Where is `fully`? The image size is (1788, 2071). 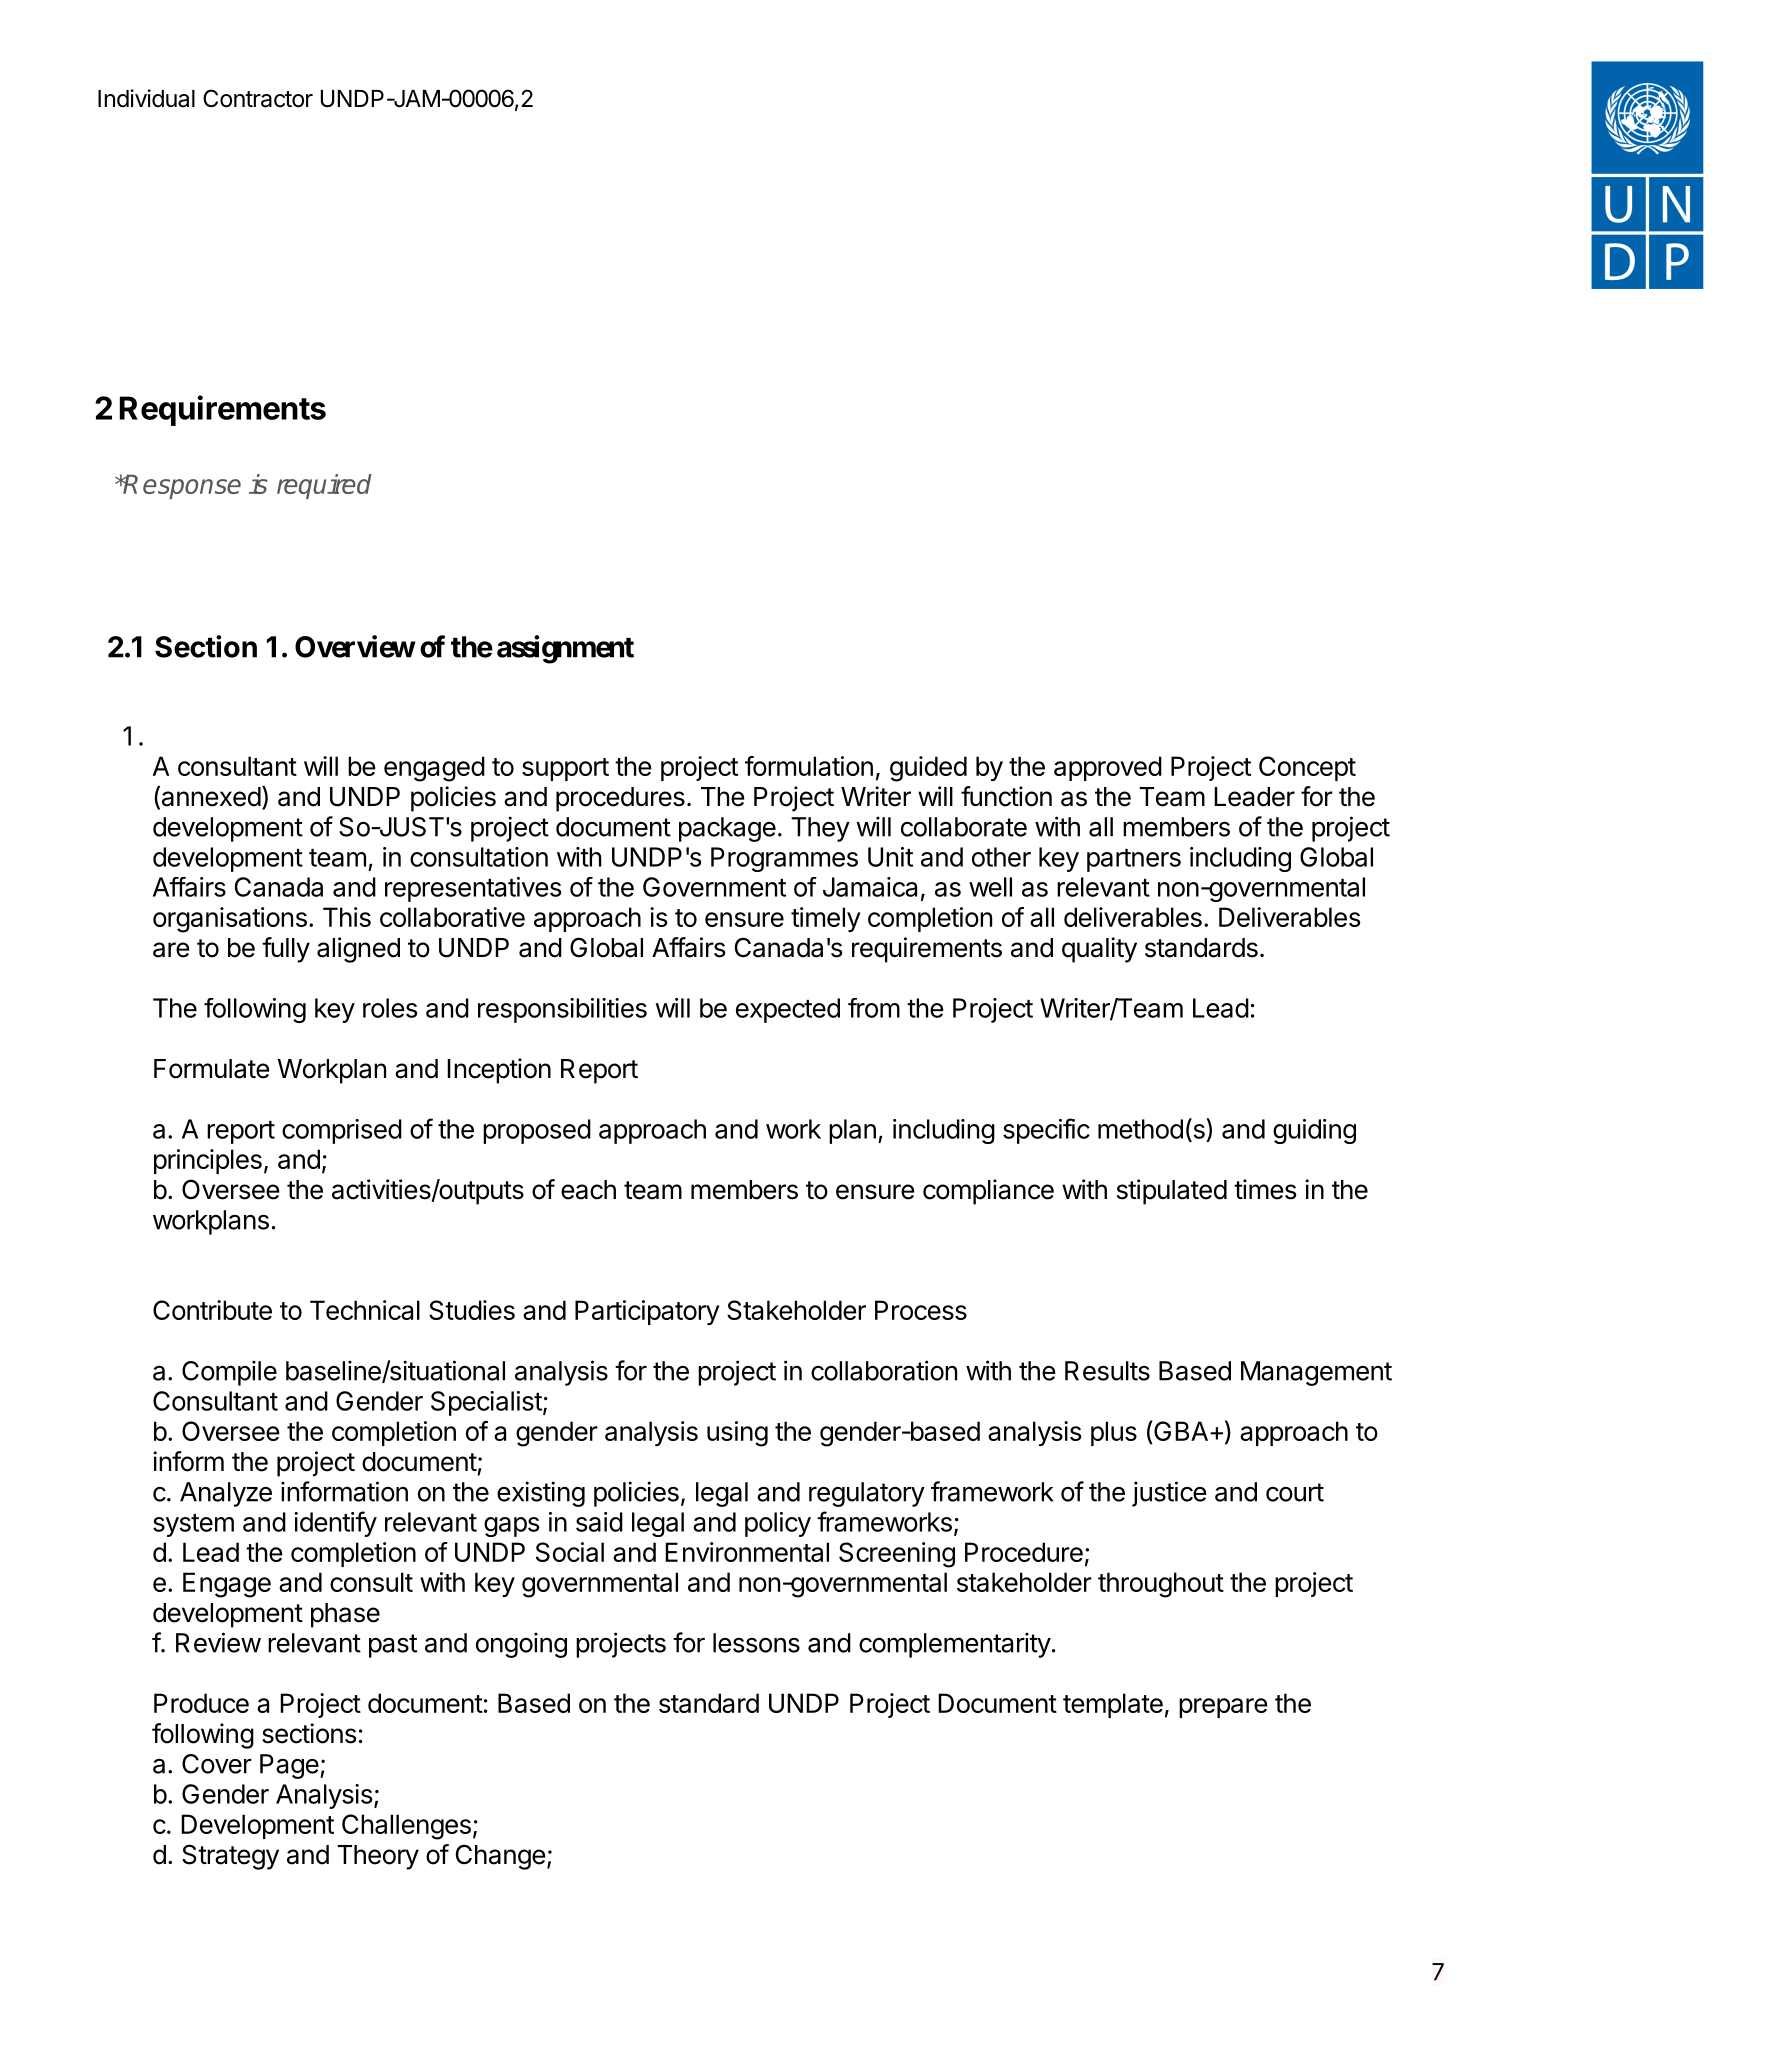 fully is located at coordinates (286, 950).
